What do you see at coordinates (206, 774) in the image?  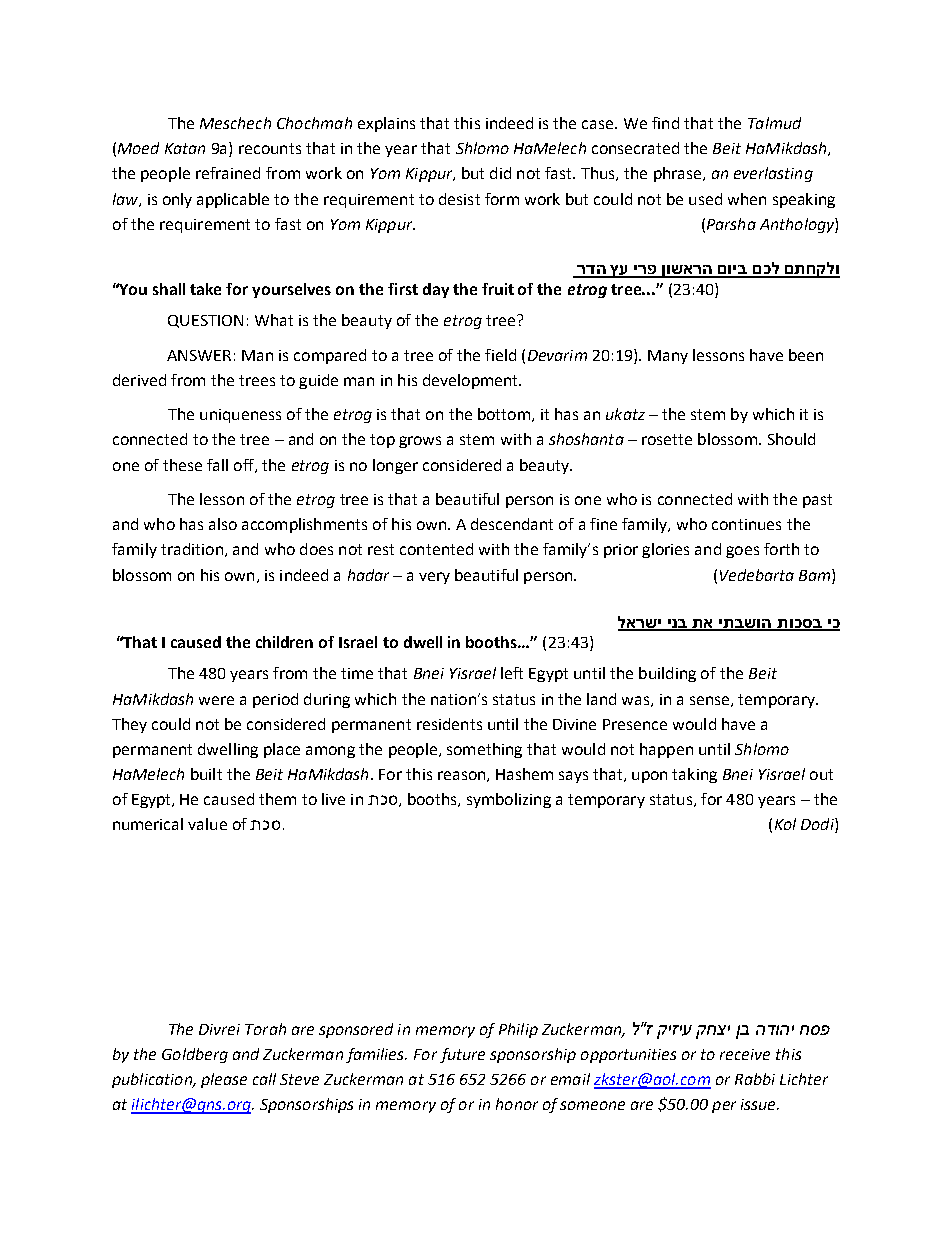 I see `built` at bounding box center [206, 774].
